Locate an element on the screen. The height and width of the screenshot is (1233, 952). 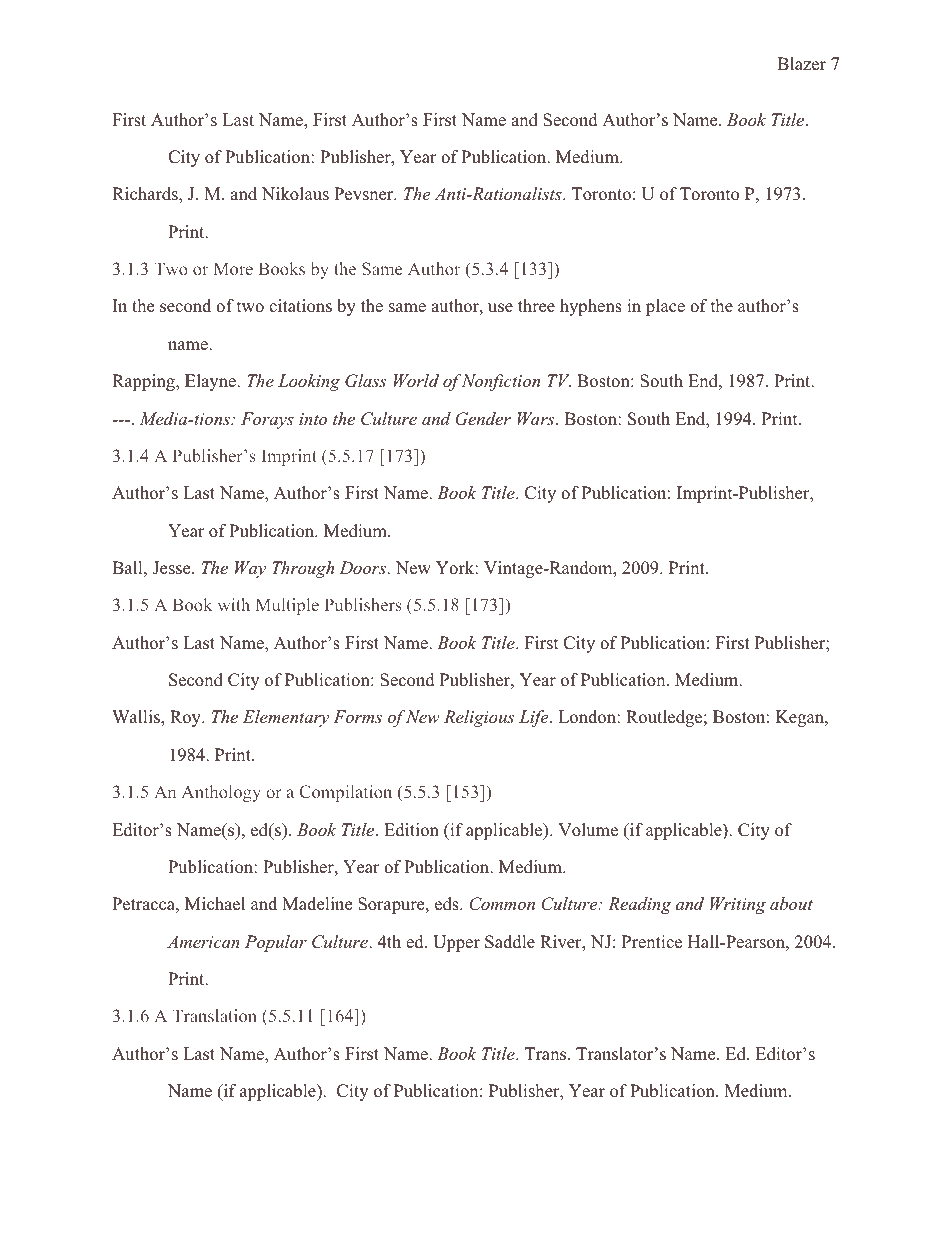
Life is located at coordinates (535, 718).
